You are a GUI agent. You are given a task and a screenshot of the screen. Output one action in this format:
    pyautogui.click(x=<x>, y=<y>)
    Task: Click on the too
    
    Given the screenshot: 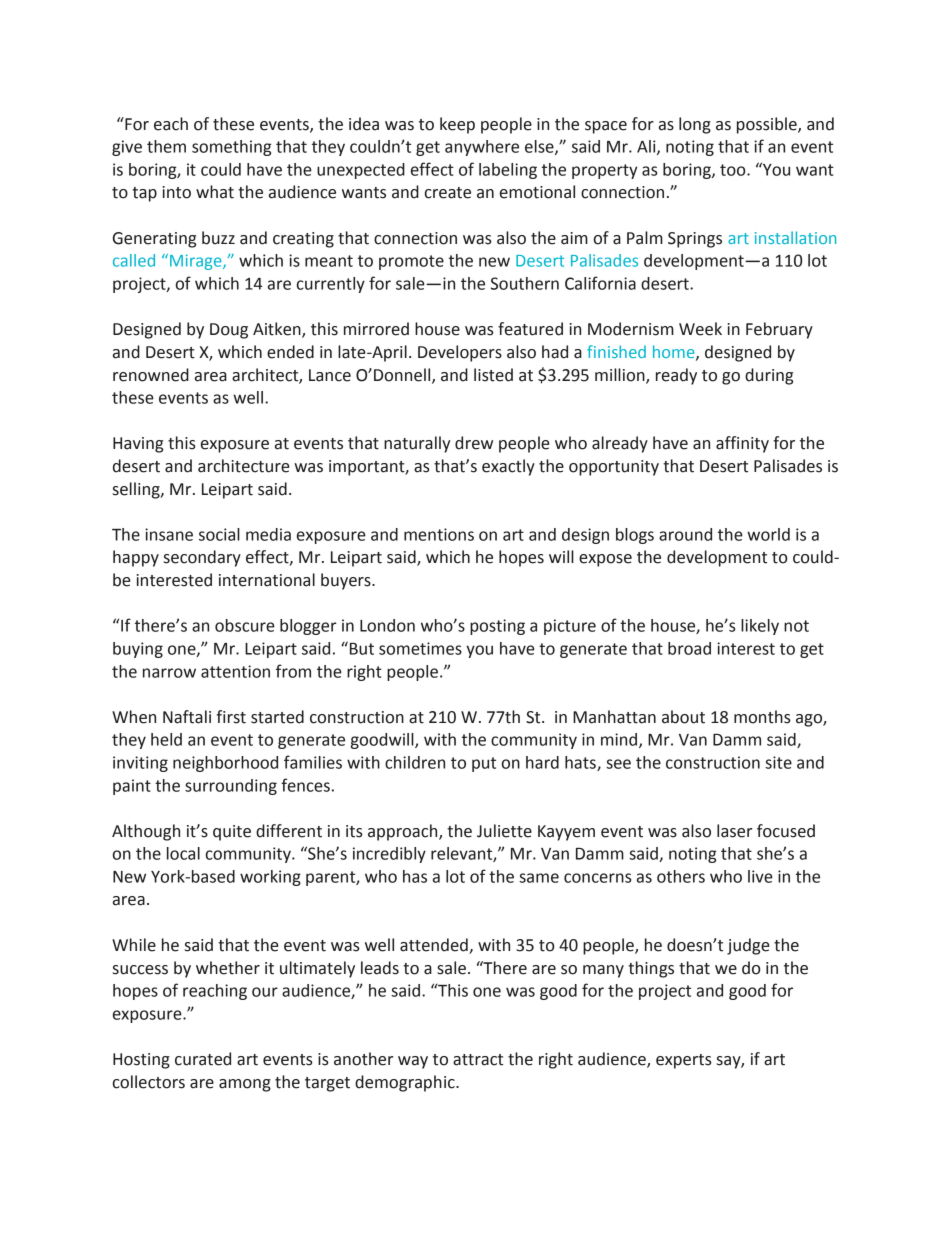 What is the action you would take?
    pyautogui.click(x=734, y=170)
